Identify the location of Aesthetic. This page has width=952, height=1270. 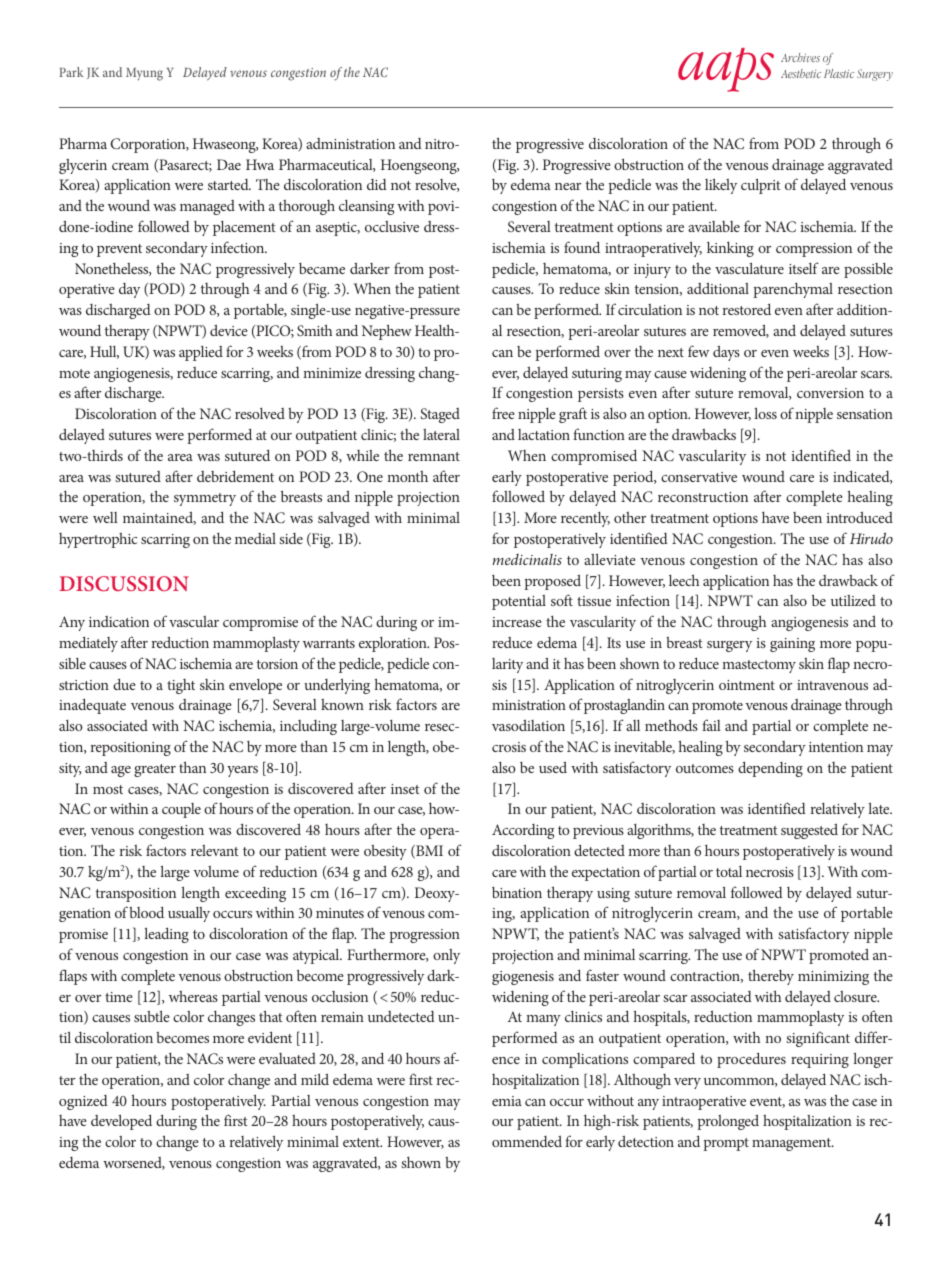
(801, 73).
